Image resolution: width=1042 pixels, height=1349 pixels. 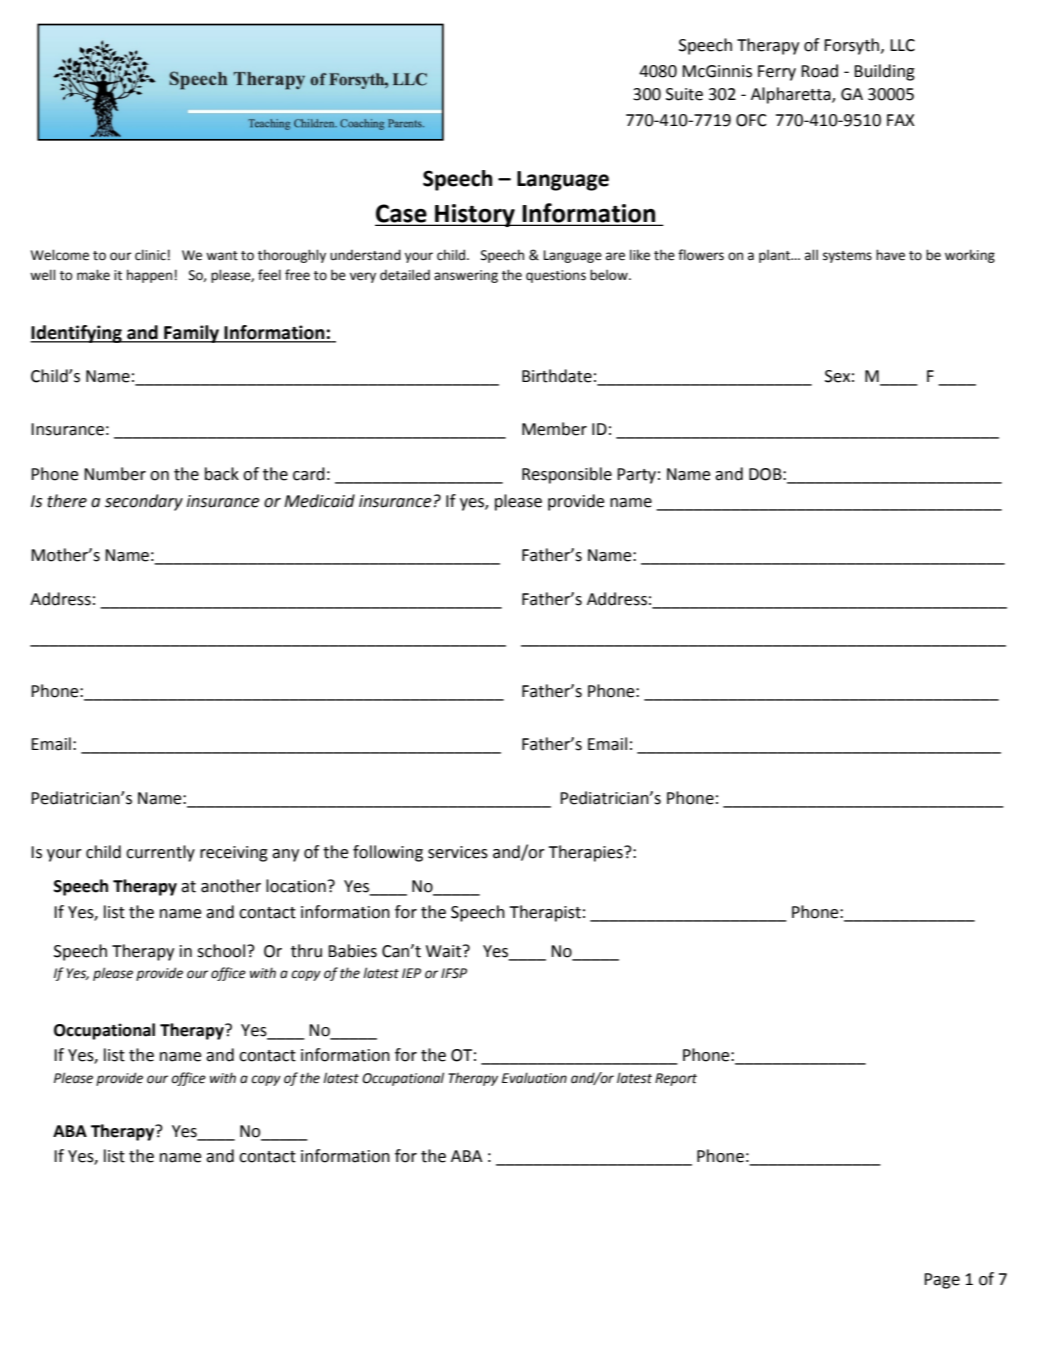 I want to click on Evaluation, so click(x=534, y=1078).
